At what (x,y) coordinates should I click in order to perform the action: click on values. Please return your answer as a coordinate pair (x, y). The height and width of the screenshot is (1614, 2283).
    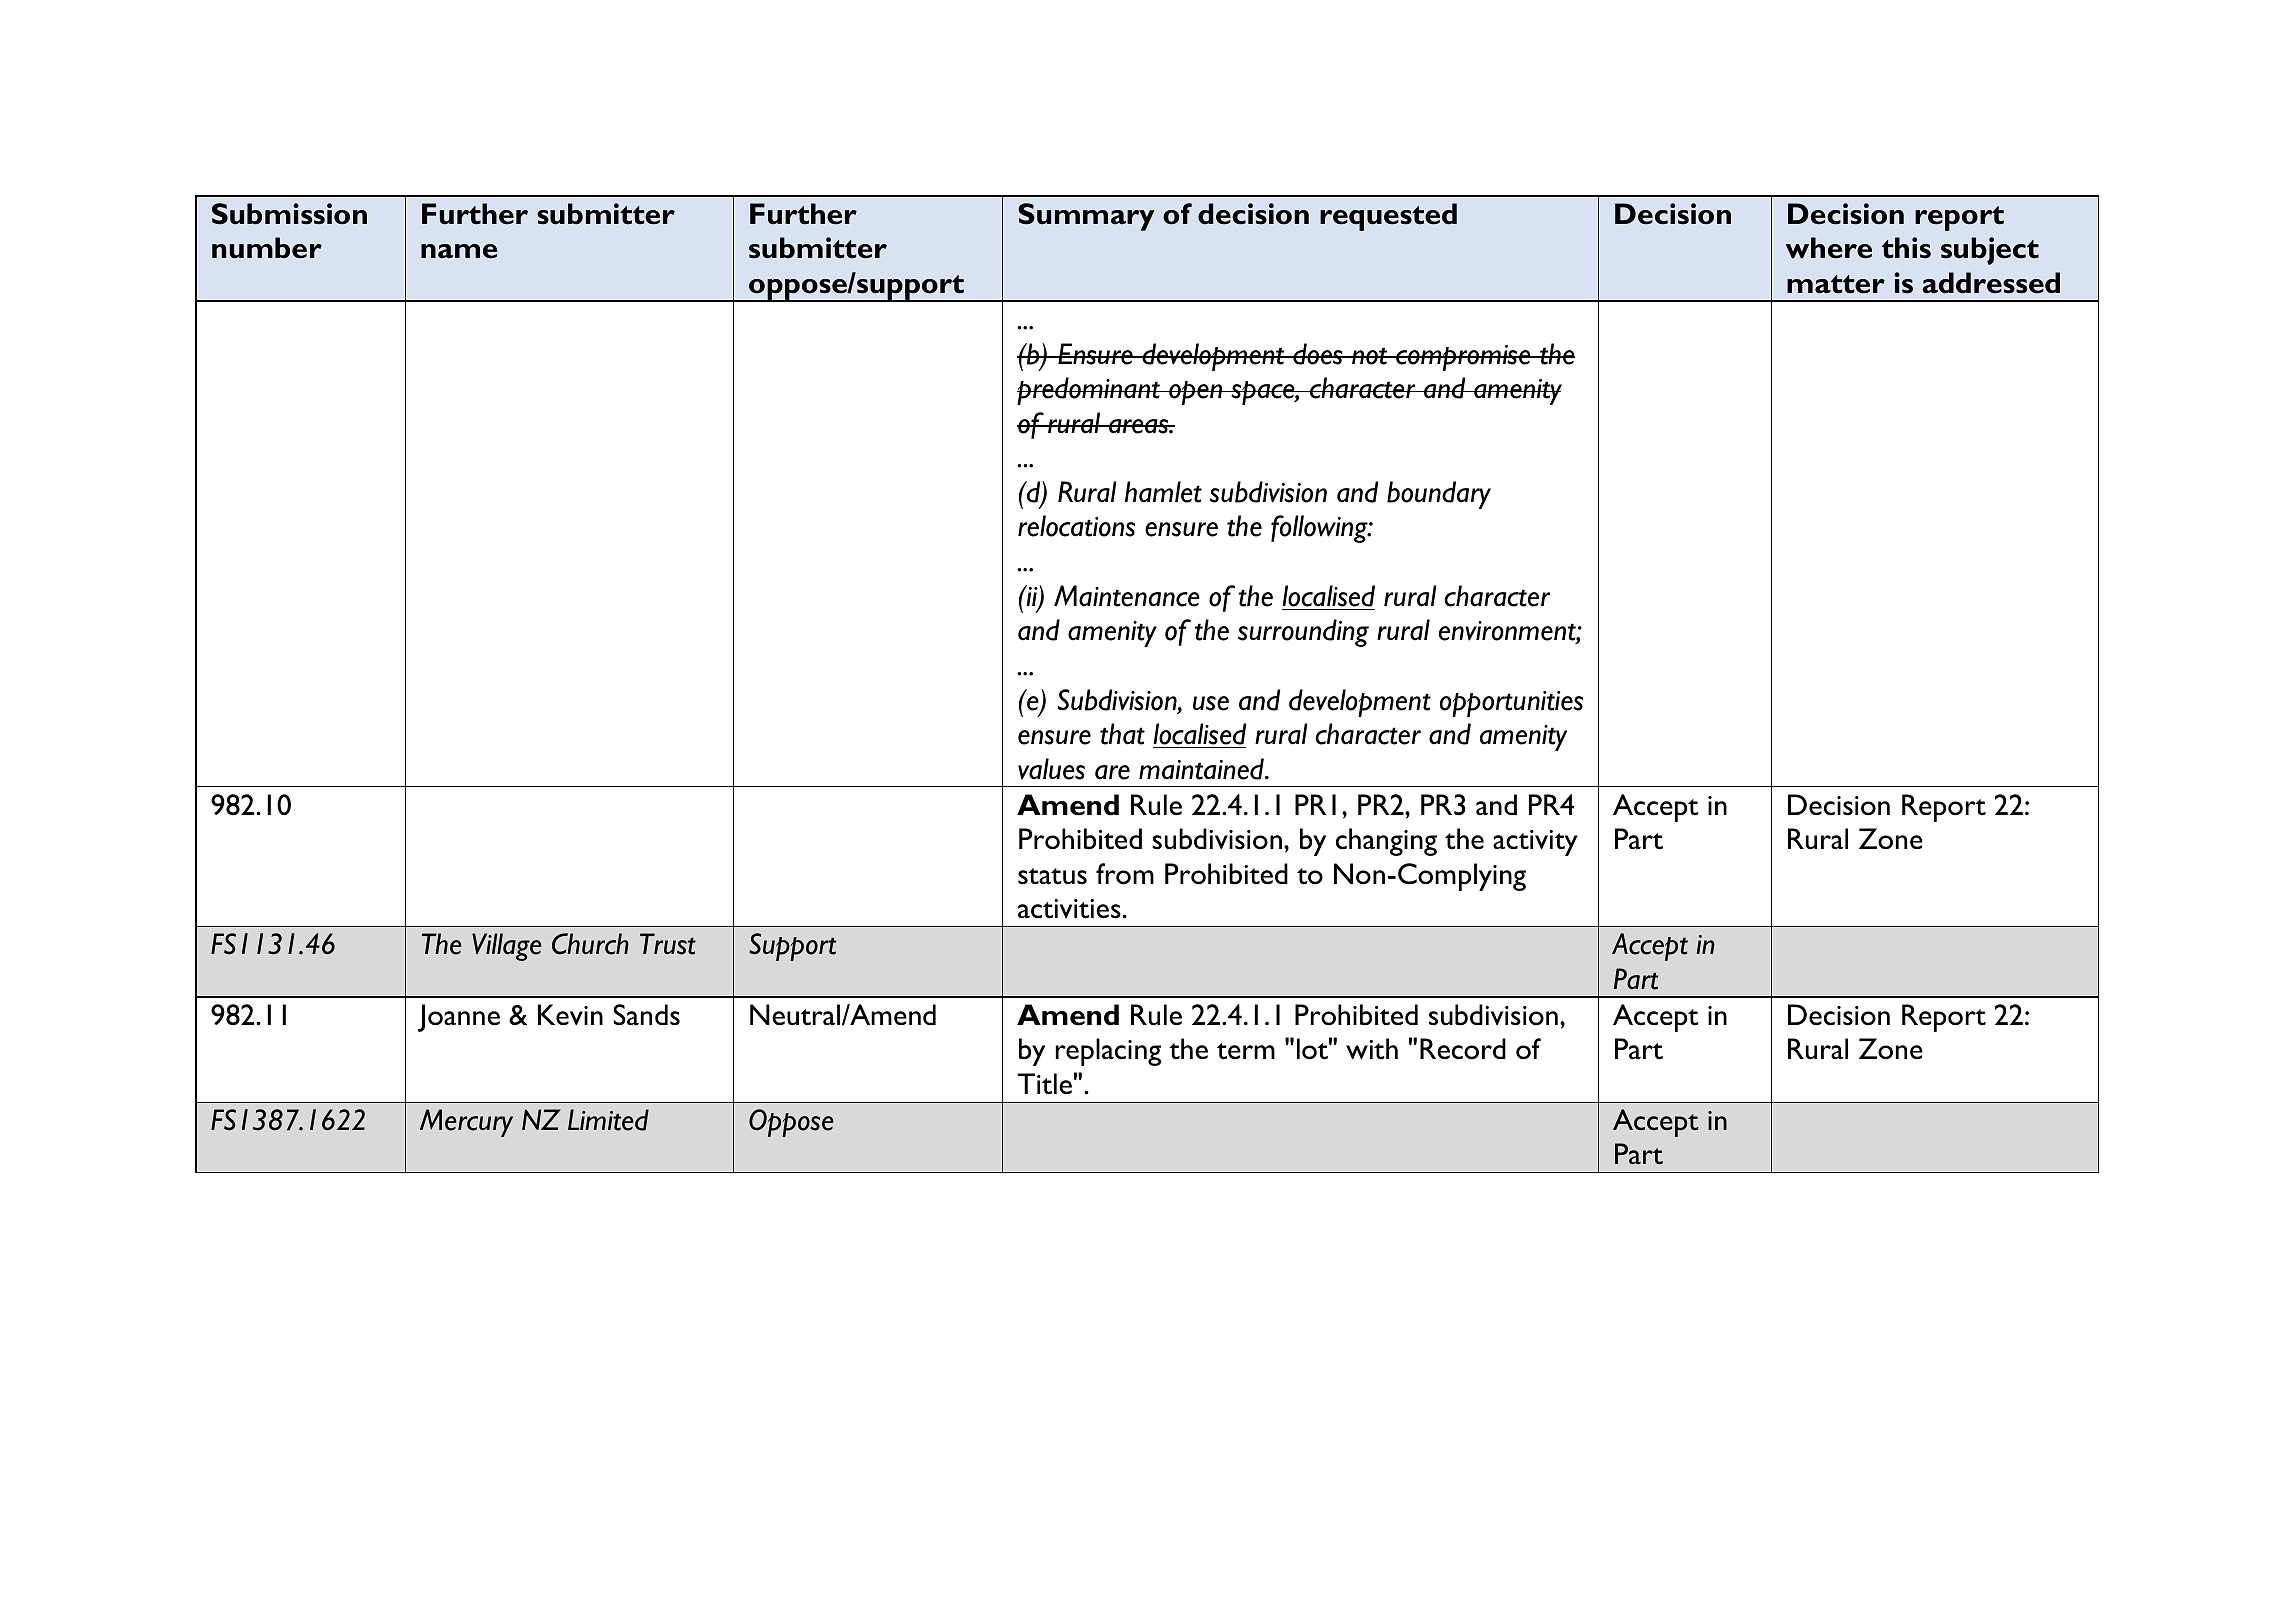
    Looking at the image, I should click on (1051, 769).
